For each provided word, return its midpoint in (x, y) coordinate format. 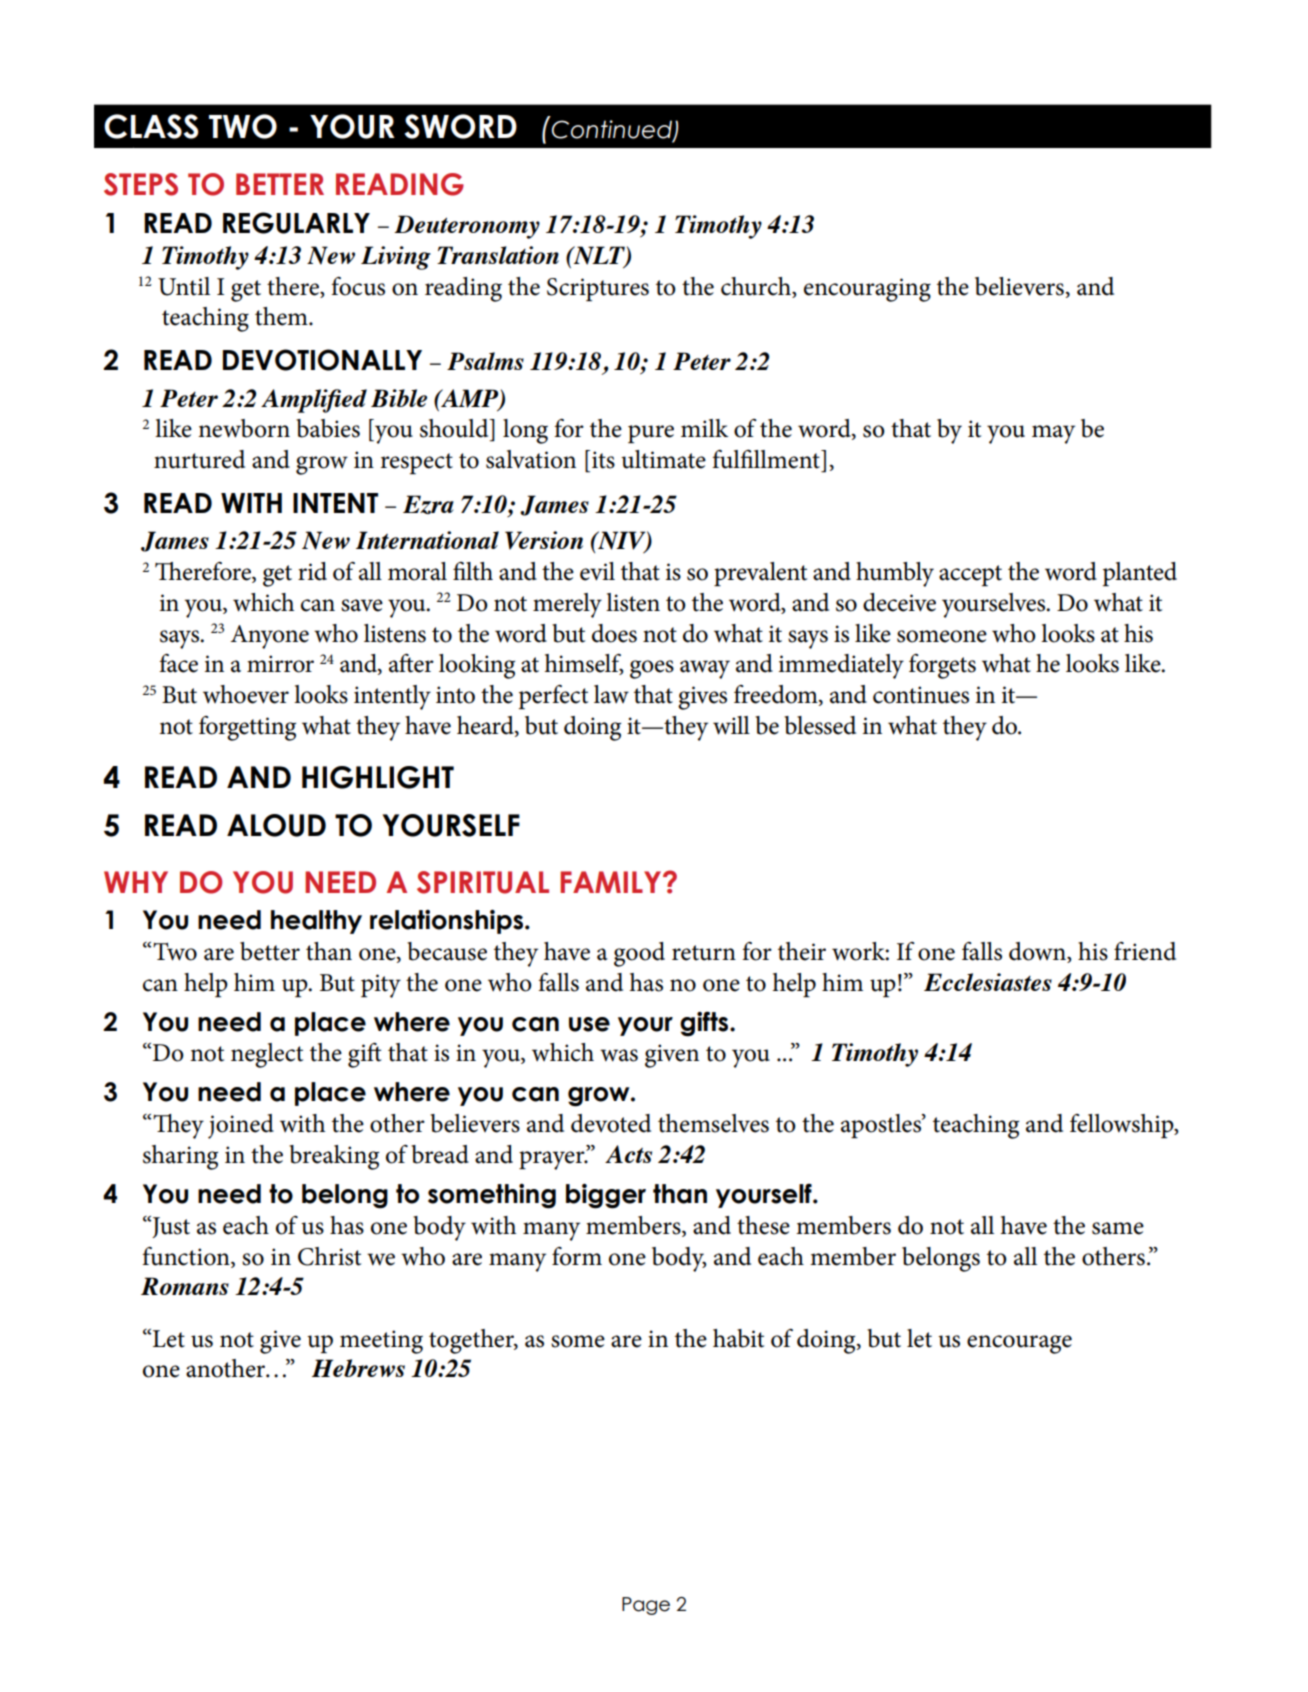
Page (646, 1606)
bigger (606, 1196)
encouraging (867, 290)
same (1118, 1228)
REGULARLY (296, 223)
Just (170, 1227)
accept (970, 575)
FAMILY (612, 882)
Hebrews (358, 1368)
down (1038, 952)
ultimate (663, 459)
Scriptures (598, 289)
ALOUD (276, 825)
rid (312, 571)
